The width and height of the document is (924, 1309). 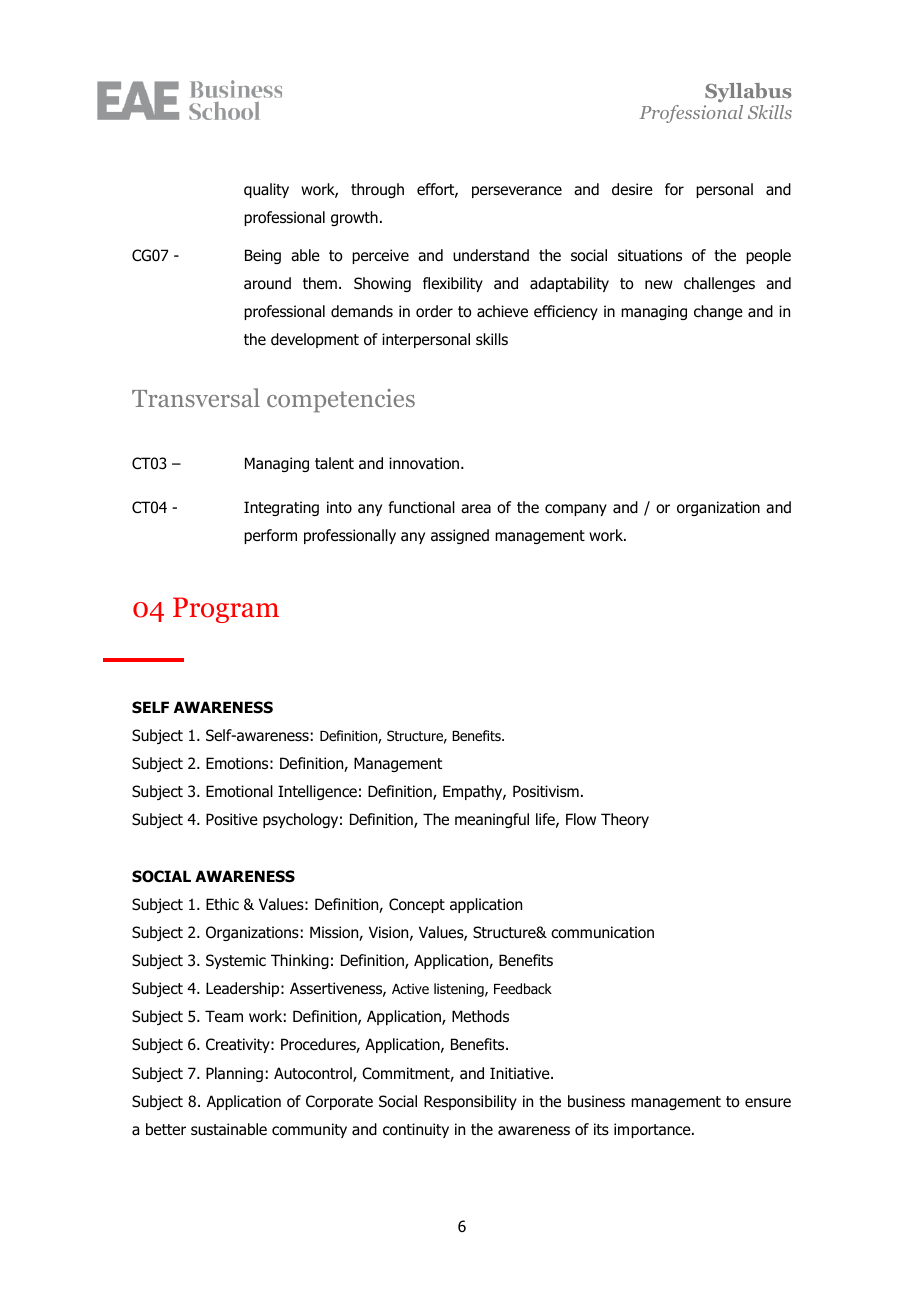 I want to click on importance, so click(x=653, y=1130).
